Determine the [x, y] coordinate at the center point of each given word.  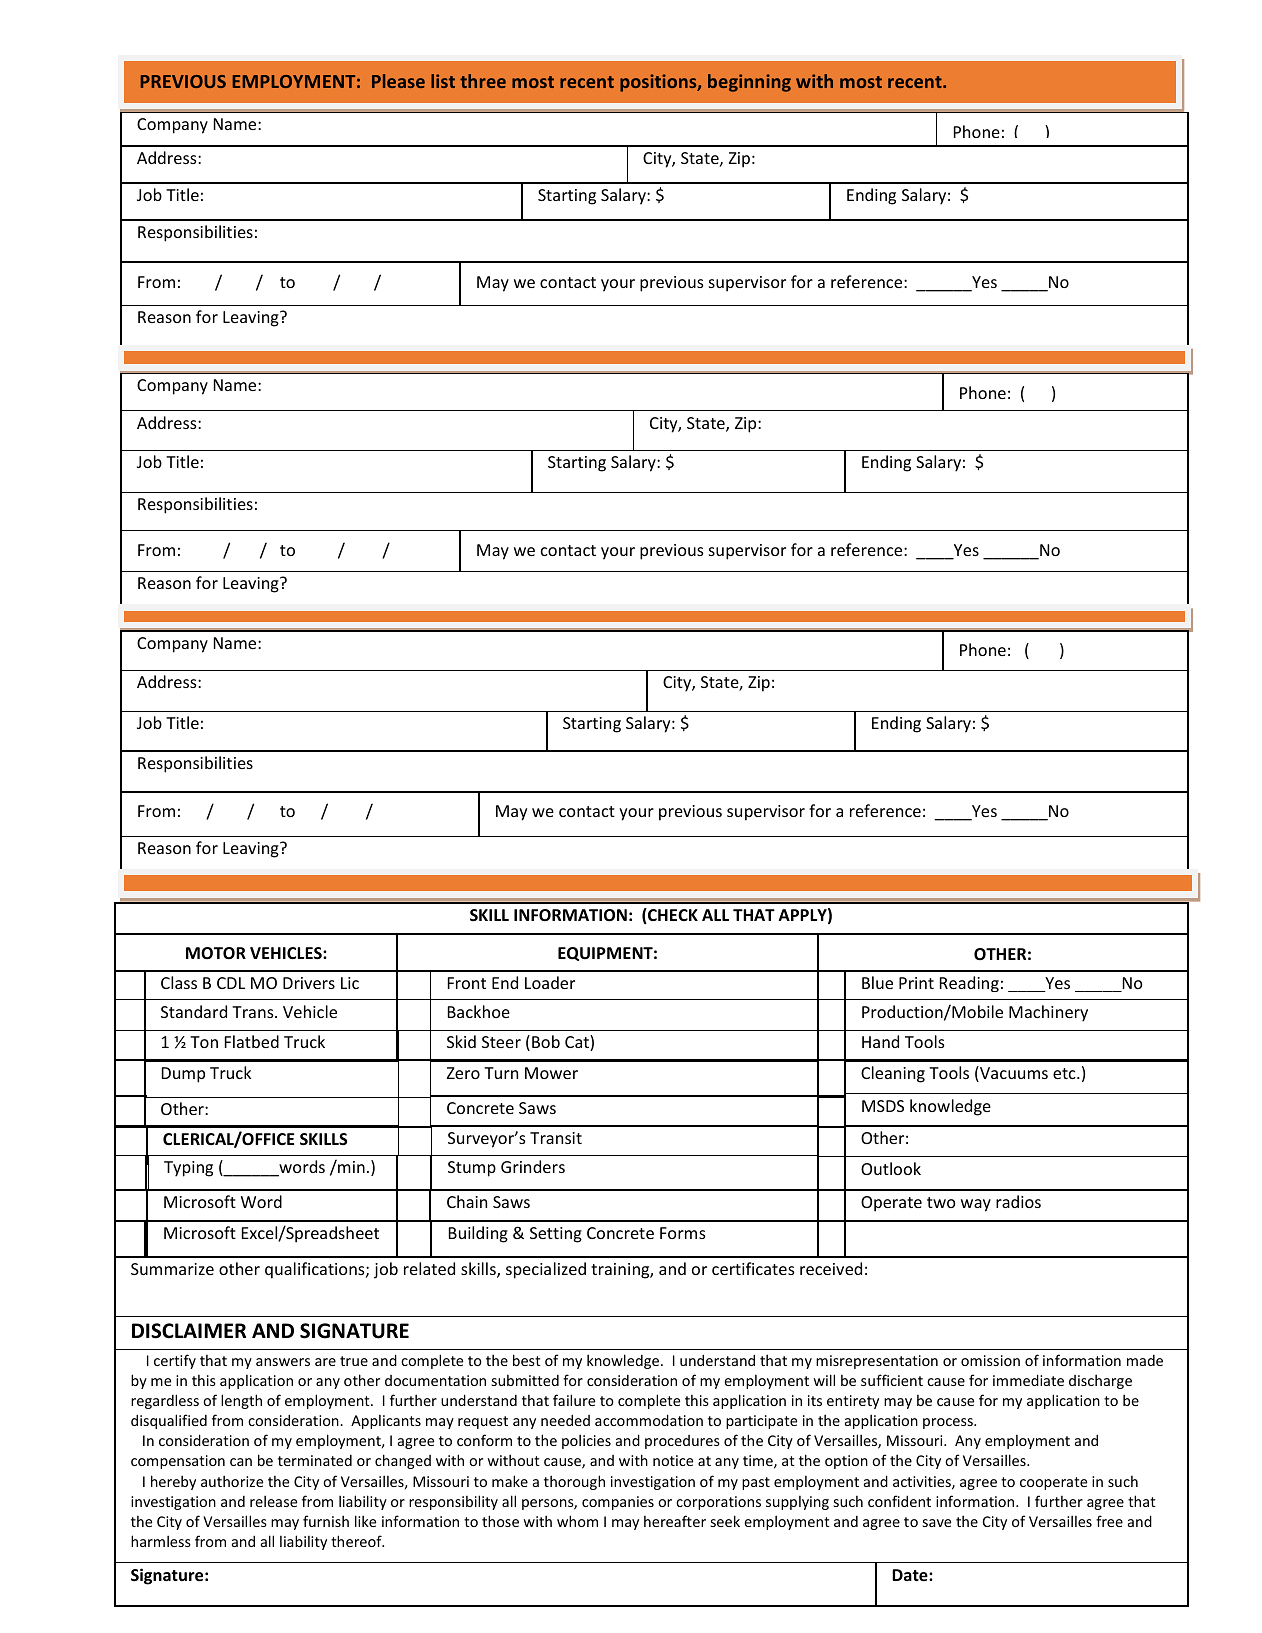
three [483, 81]
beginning [749, 83]
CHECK [672, 916]
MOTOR [216, 953]
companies [618, 1503]
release [273, 1501]
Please [398, 81]
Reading [969, 984]
